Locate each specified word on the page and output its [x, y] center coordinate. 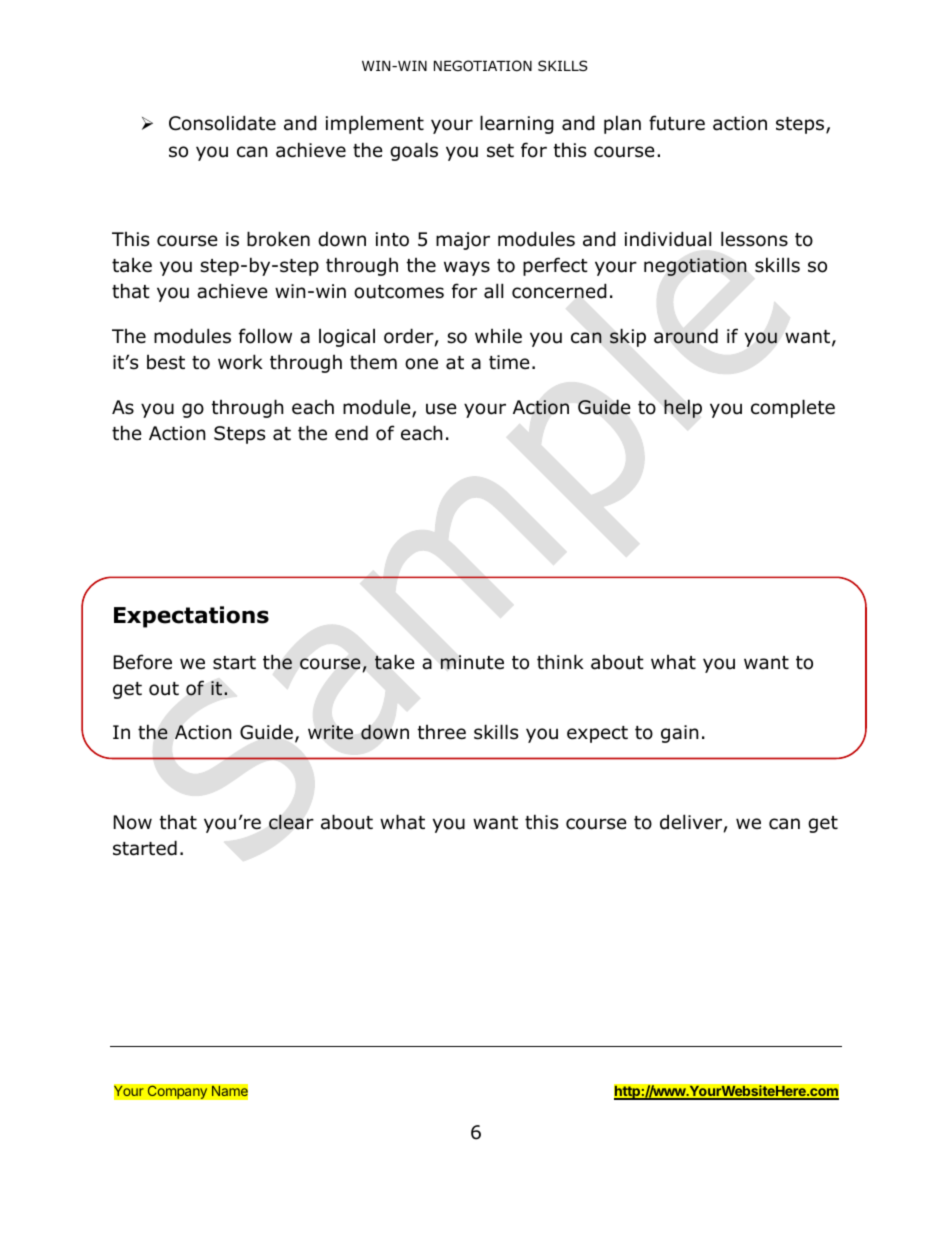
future [677, 123]
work [240, 362]
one [421, 364]
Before [143, 662]
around [686, 336]
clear [291, 822]
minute [472, 662]
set [500, 151]
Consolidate [222, 123]
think [560, 661]
